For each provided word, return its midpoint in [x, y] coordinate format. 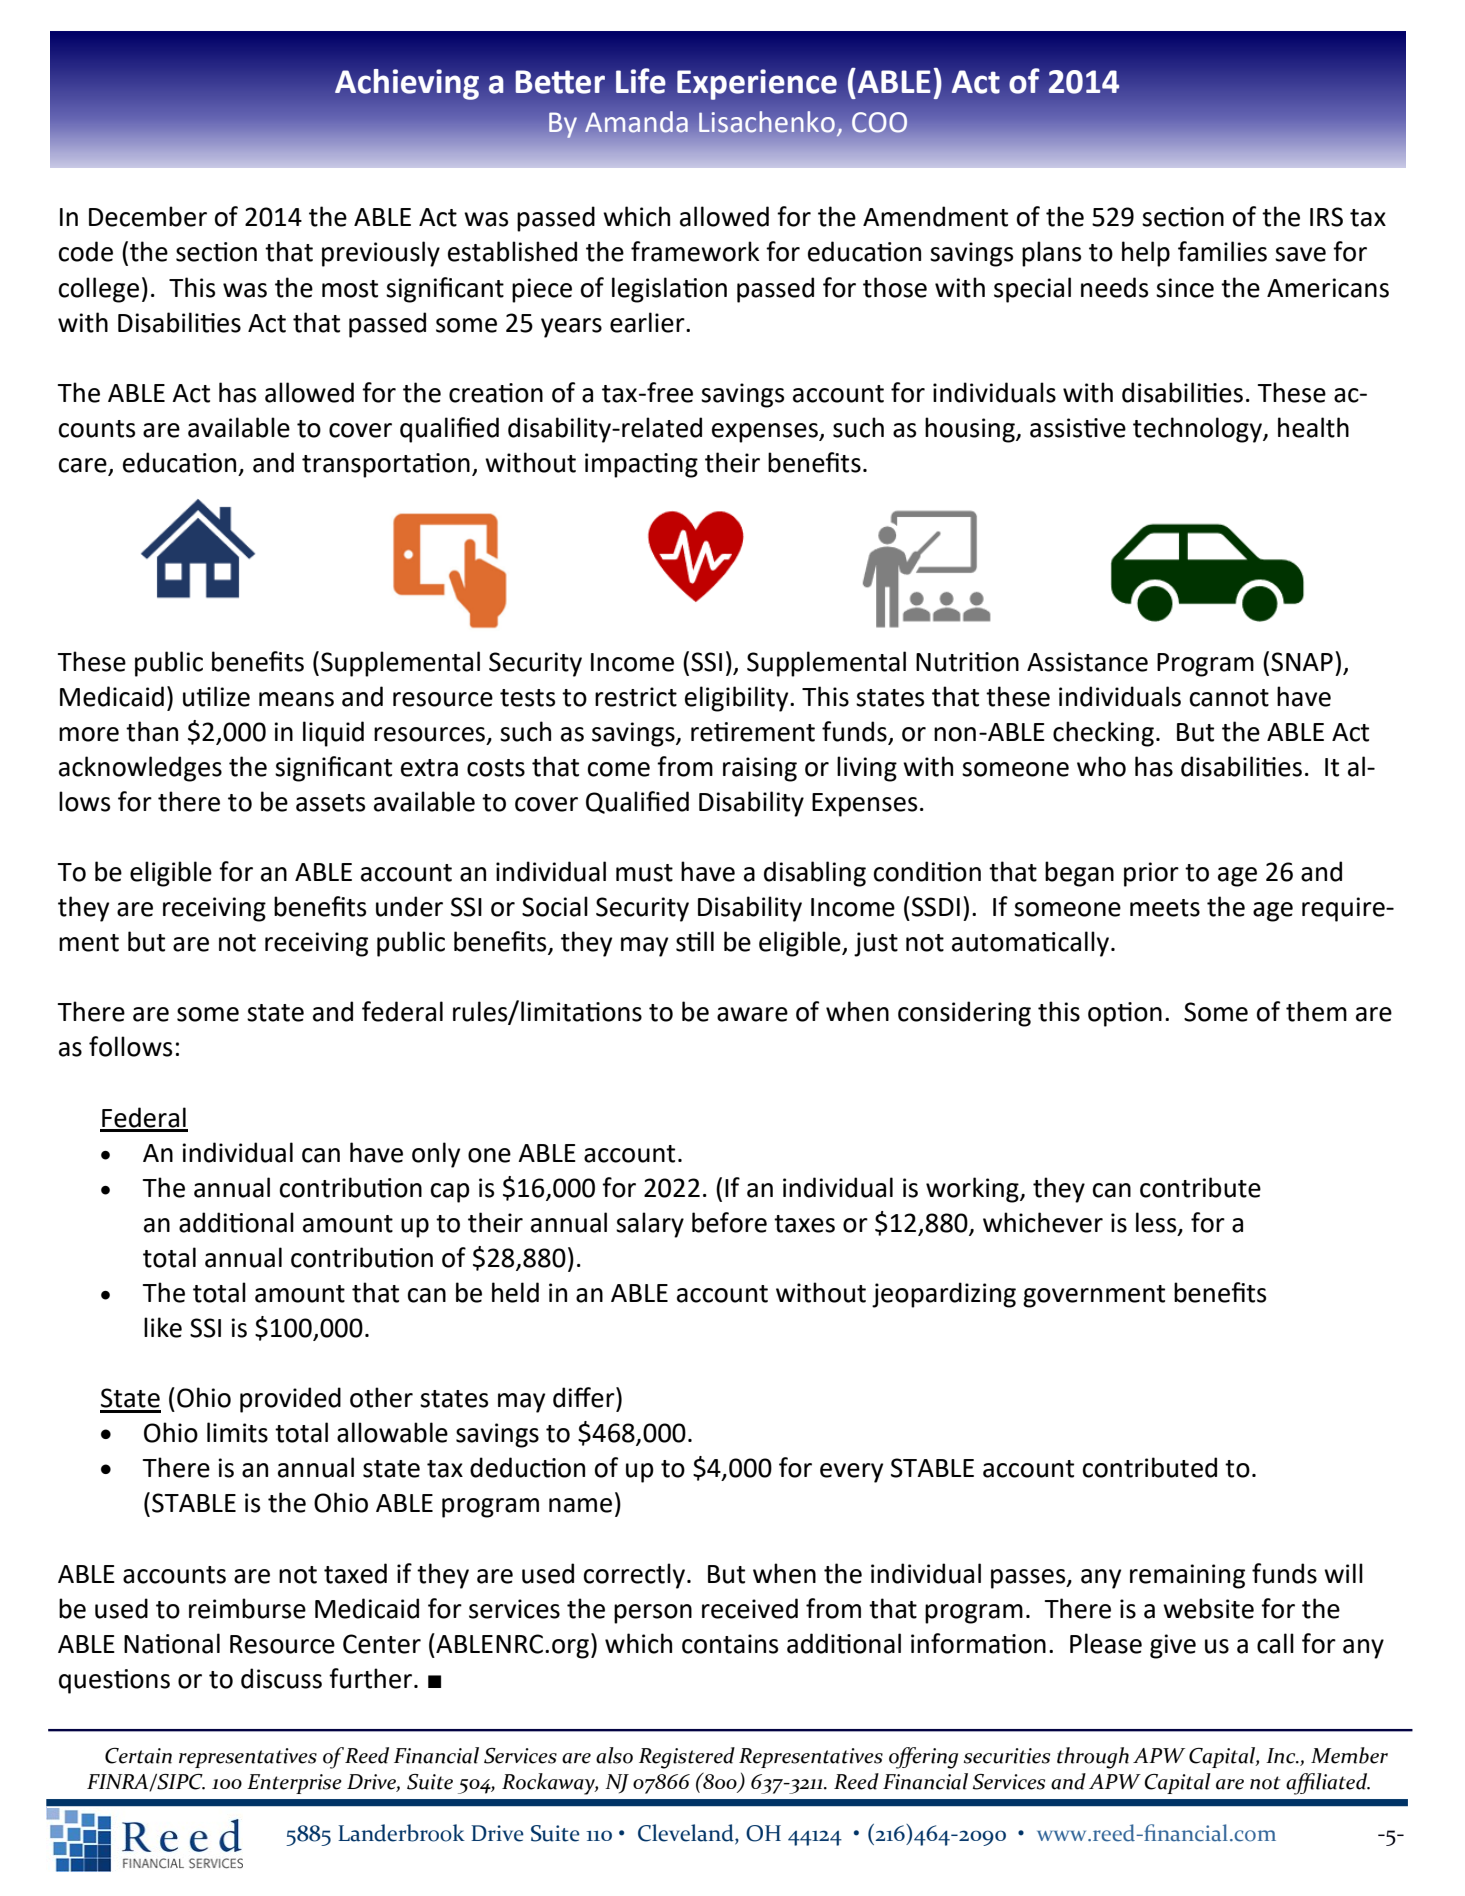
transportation [386, 465]
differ [585, 1397]
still [695, 941]
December [148, 216]
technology [1198, 430]
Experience [757, 84]
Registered [687, 1758]
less [1157, 1223]
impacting [641, 465]
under [409, 906]
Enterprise [294, 1784]
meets [1165, 908]
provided [290, 1400]
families [1222, 251]
